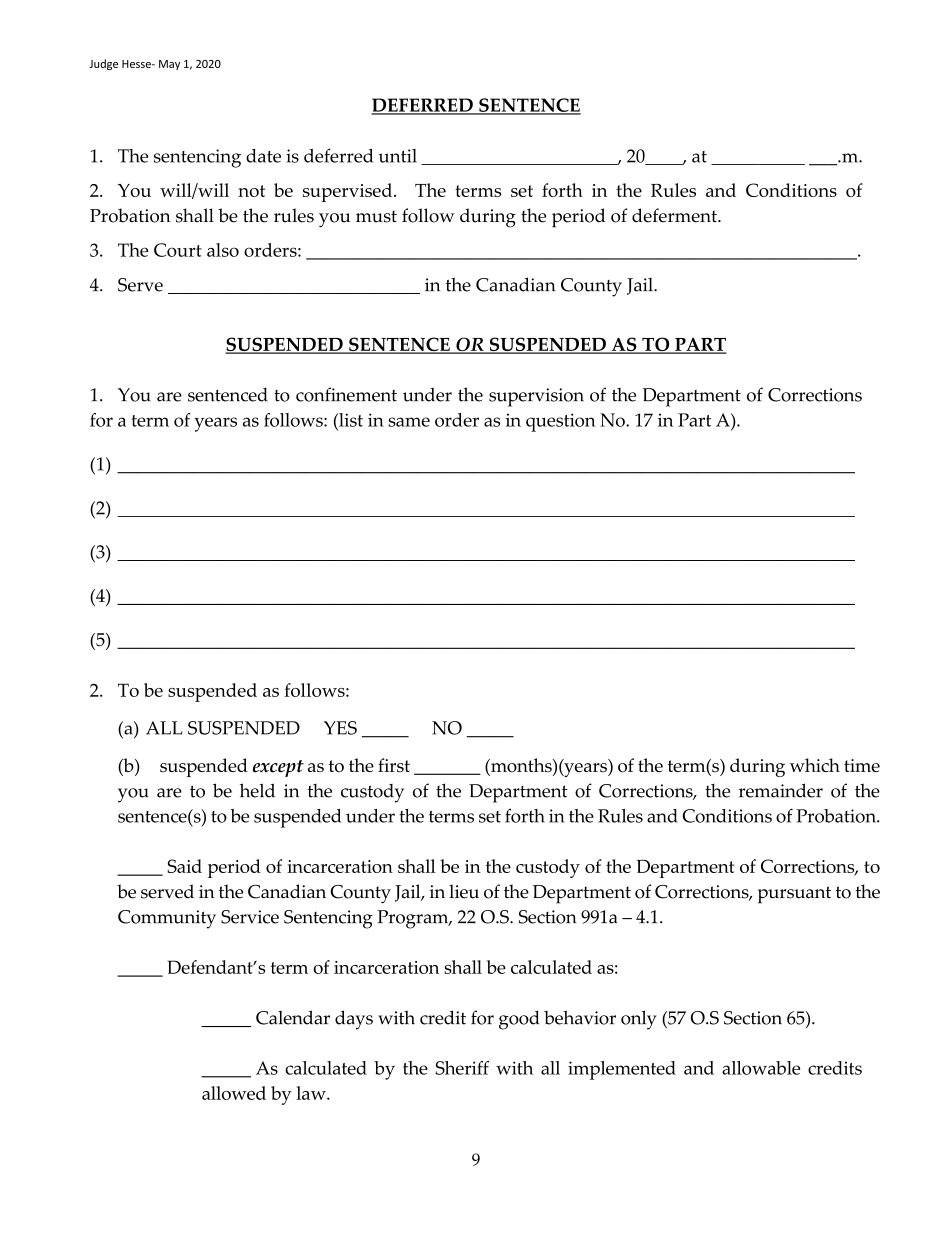 This screenshot has width=952, height=1233. I want to click on allowed, so click(234, 1093).
